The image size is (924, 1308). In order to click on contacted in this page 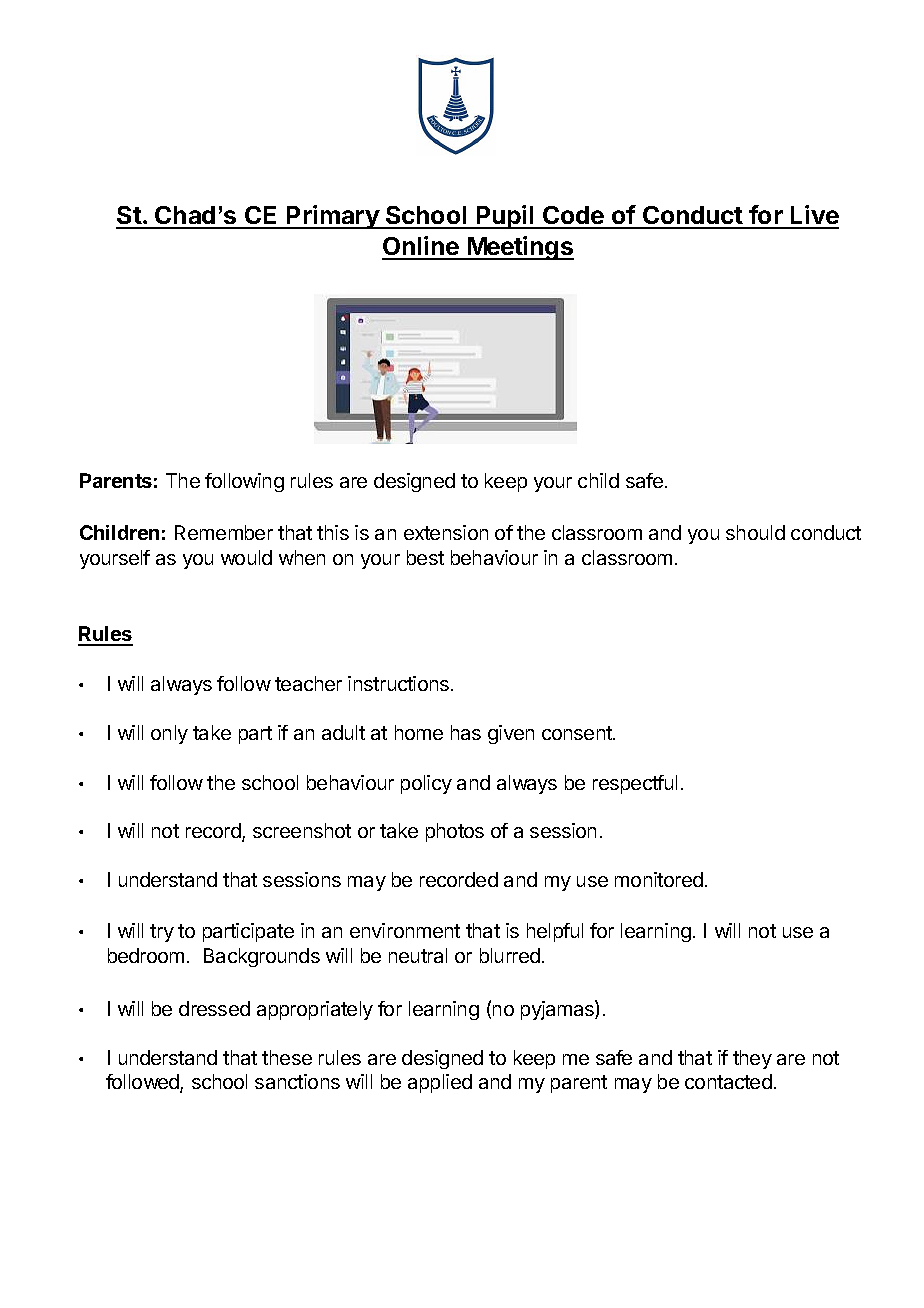, I will do `click(728, 1081)`.
